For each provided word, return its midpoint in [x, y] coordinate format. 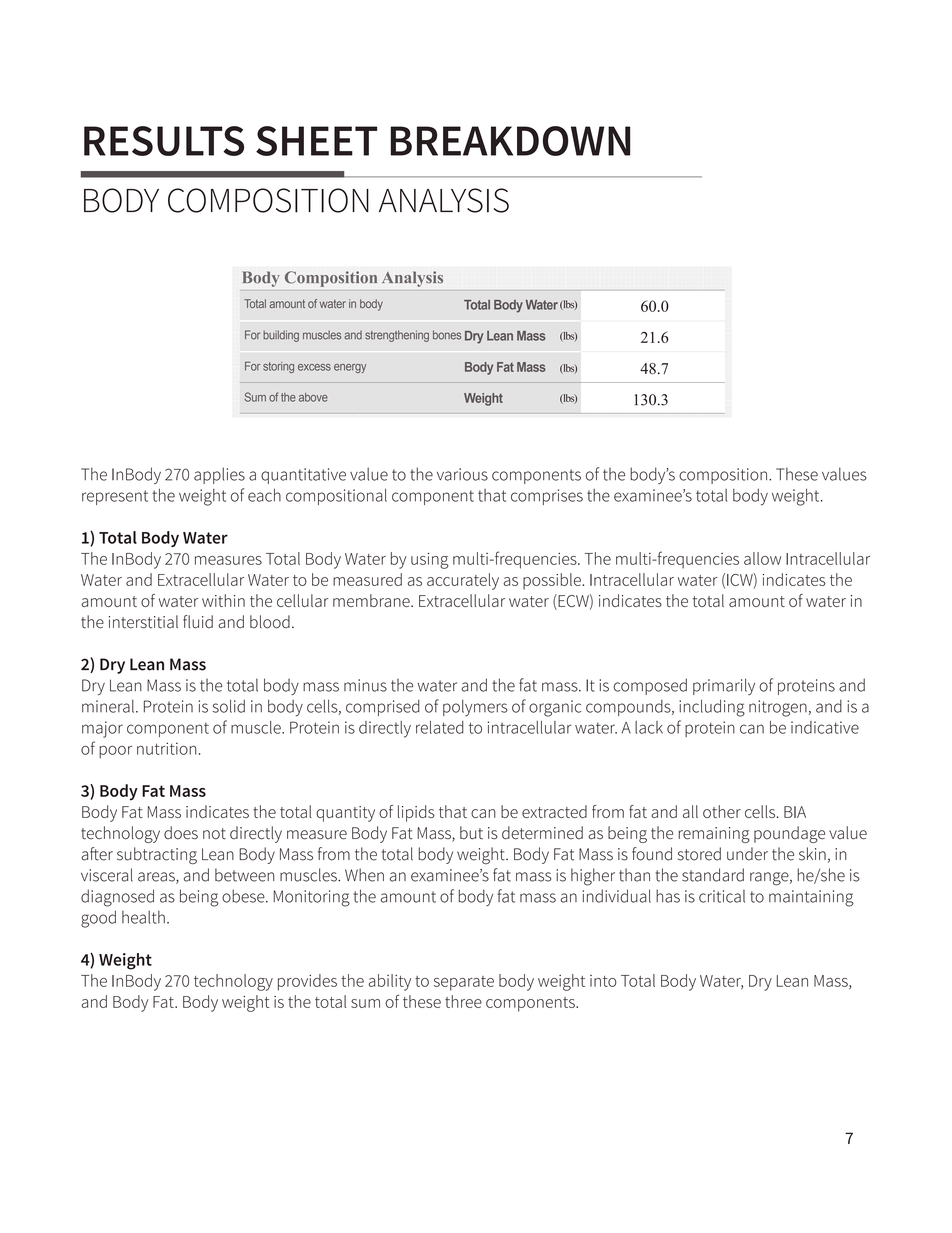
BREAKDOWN [510, 141]
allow [762, 558]
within [223, 600]
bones [447, 335]
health [143, 917]
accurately [463, 581]
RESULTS [164, 141]
